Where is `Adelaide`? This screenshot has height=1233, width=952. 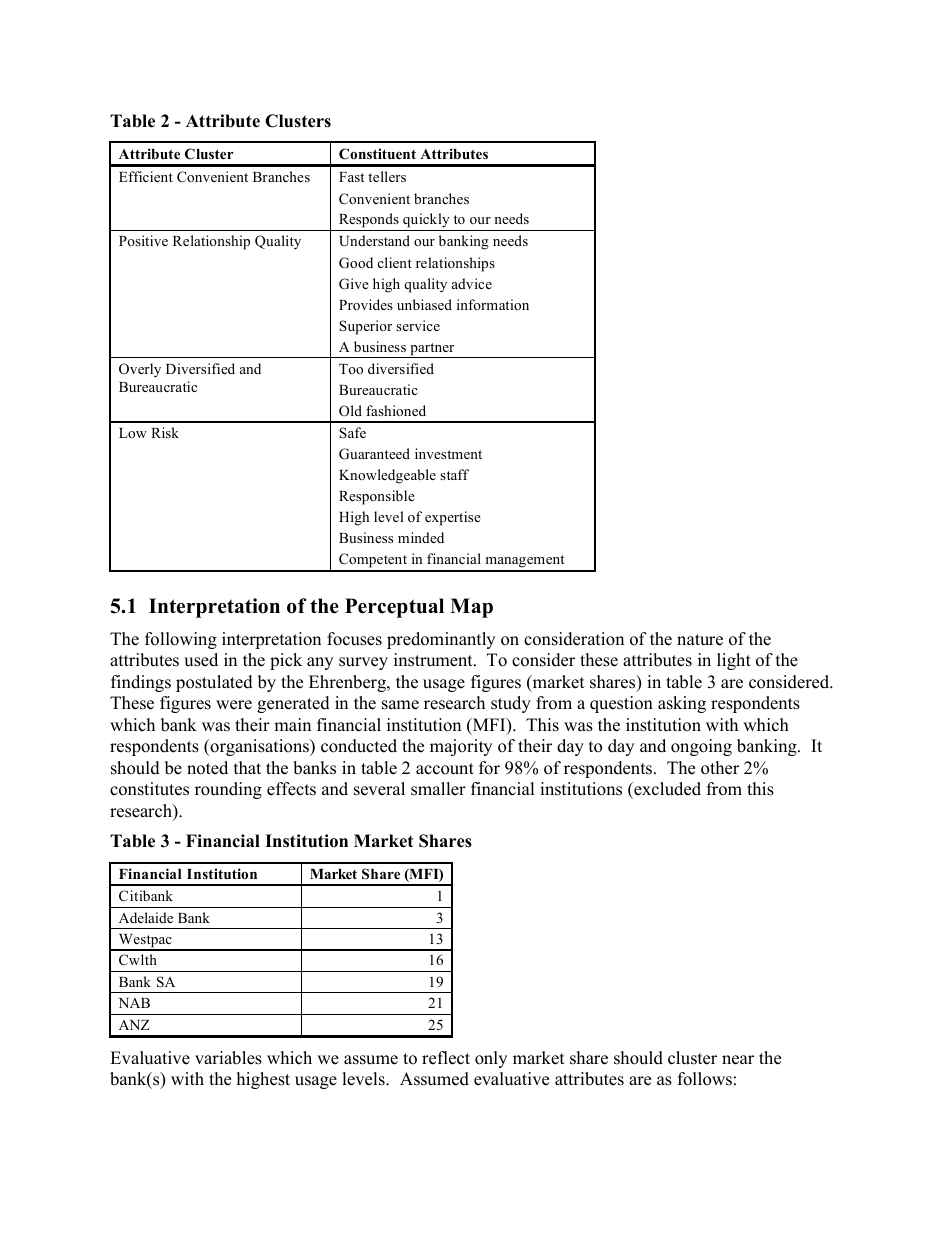
Adelaide is located at coordinates (146, 917).
